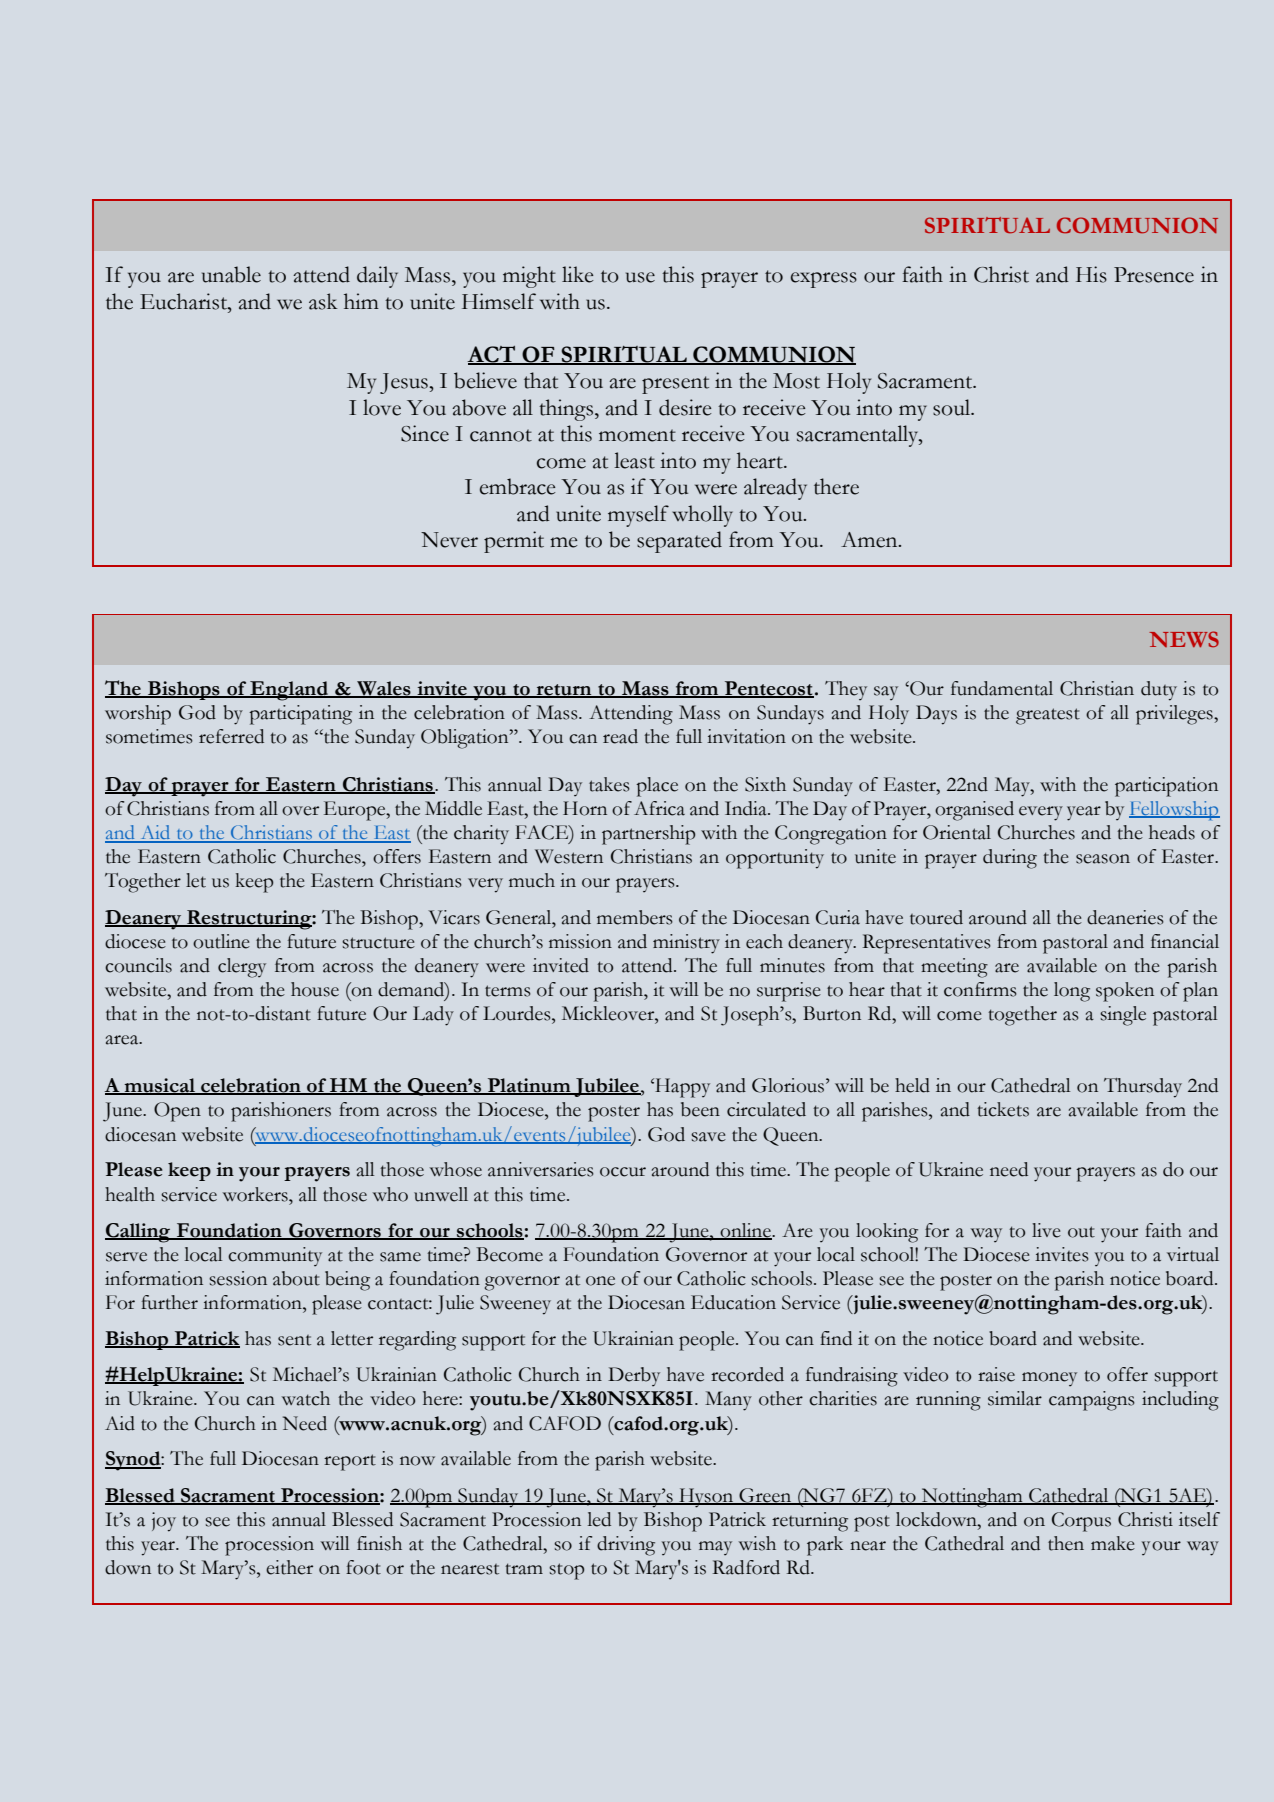 This page has width=1274, height=1802. I want to click on then, so click(1066, 1543).
